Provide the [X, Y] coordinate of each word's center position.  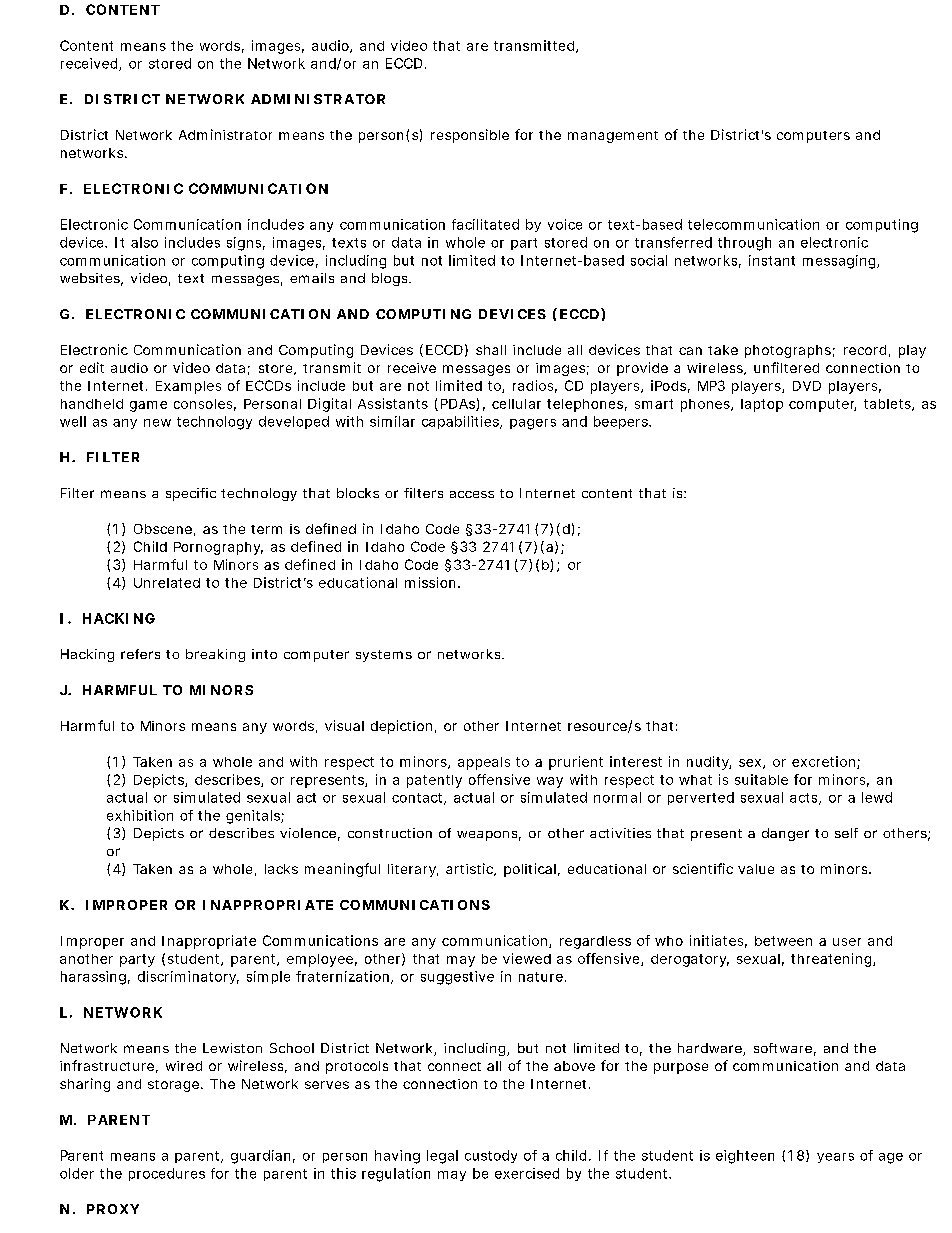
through [744, 244]
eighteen [745, 1157]
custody [491, 1156]
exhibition [140, 815]
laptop [762, 405]
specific [191, 494]
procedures [167, 1174]
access [472, 494]
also [144, 242]
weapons [489, 836]
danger [785, 834]
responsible [470, 136]
